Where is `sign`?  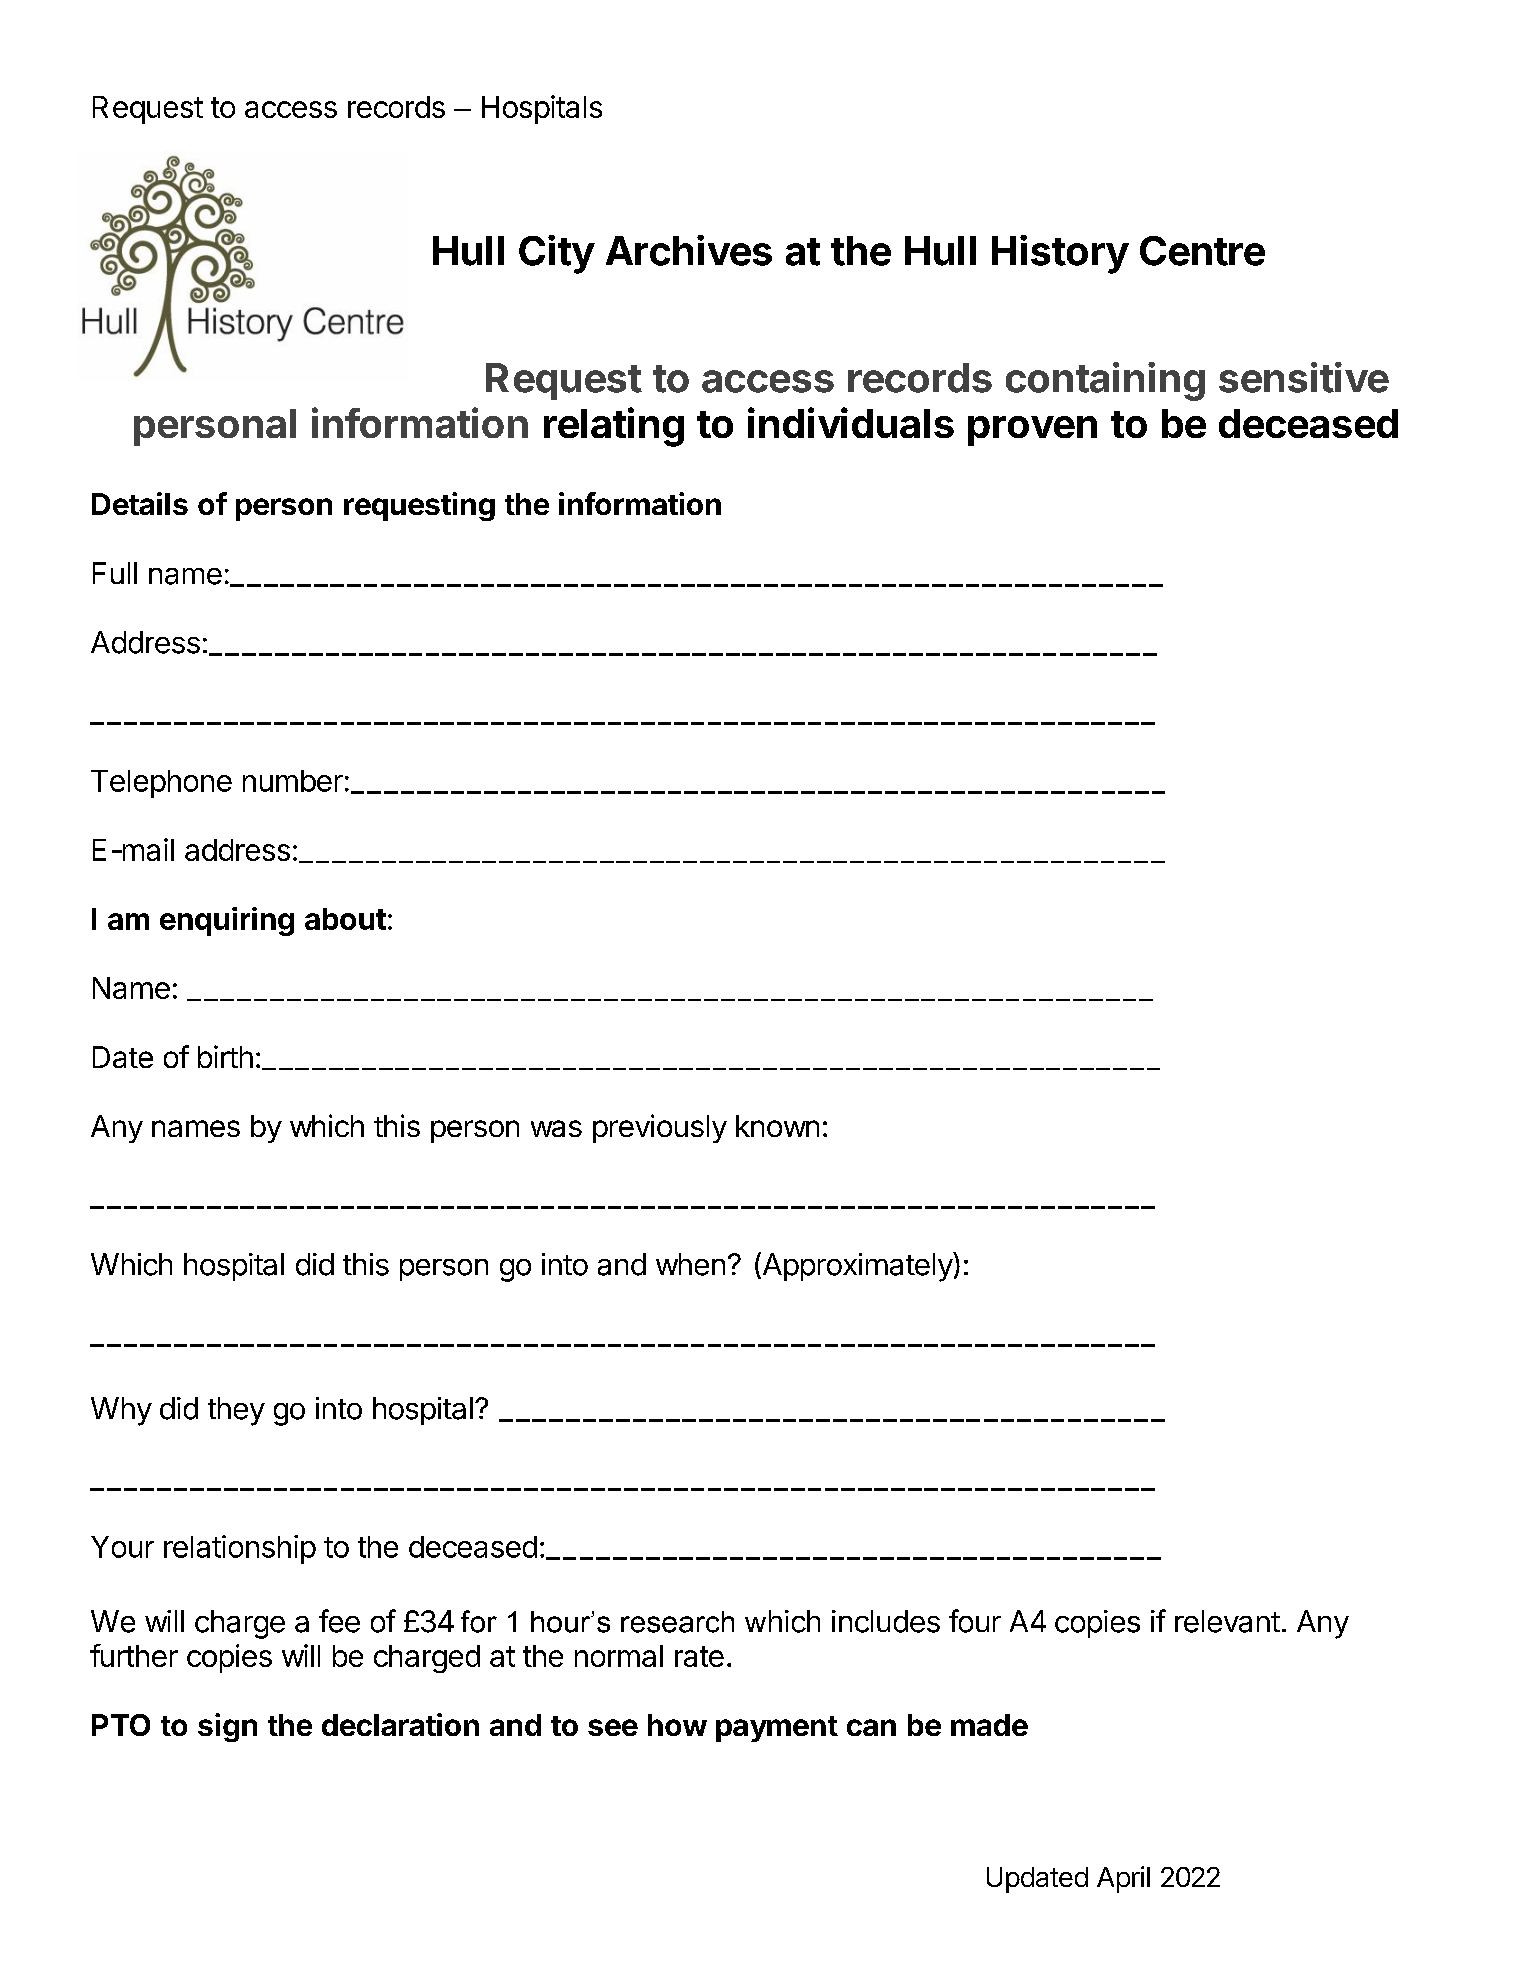 sign is located at coordinates (227, 1727).
